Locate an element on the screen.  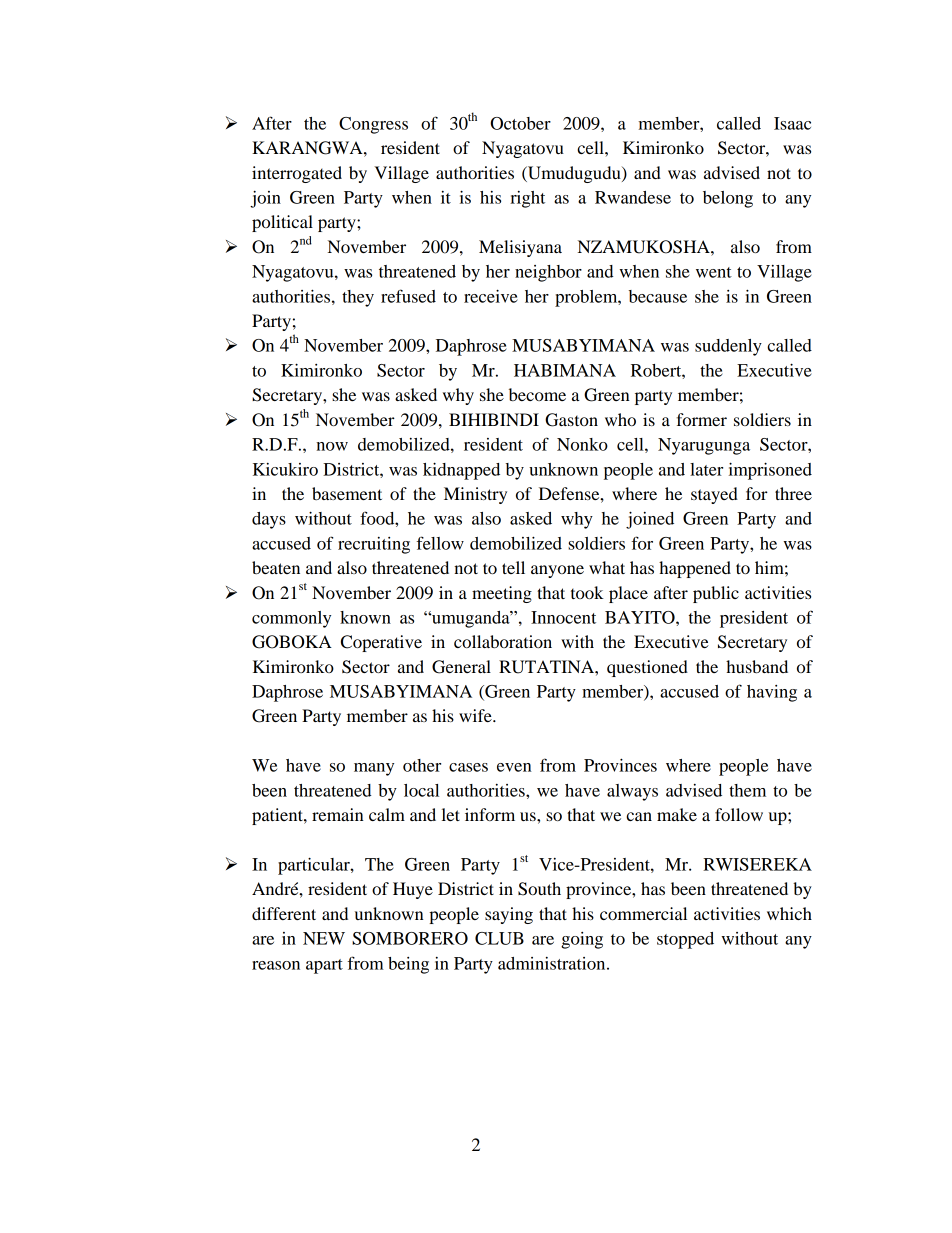
commonly is located at coordinates (291, 619).
